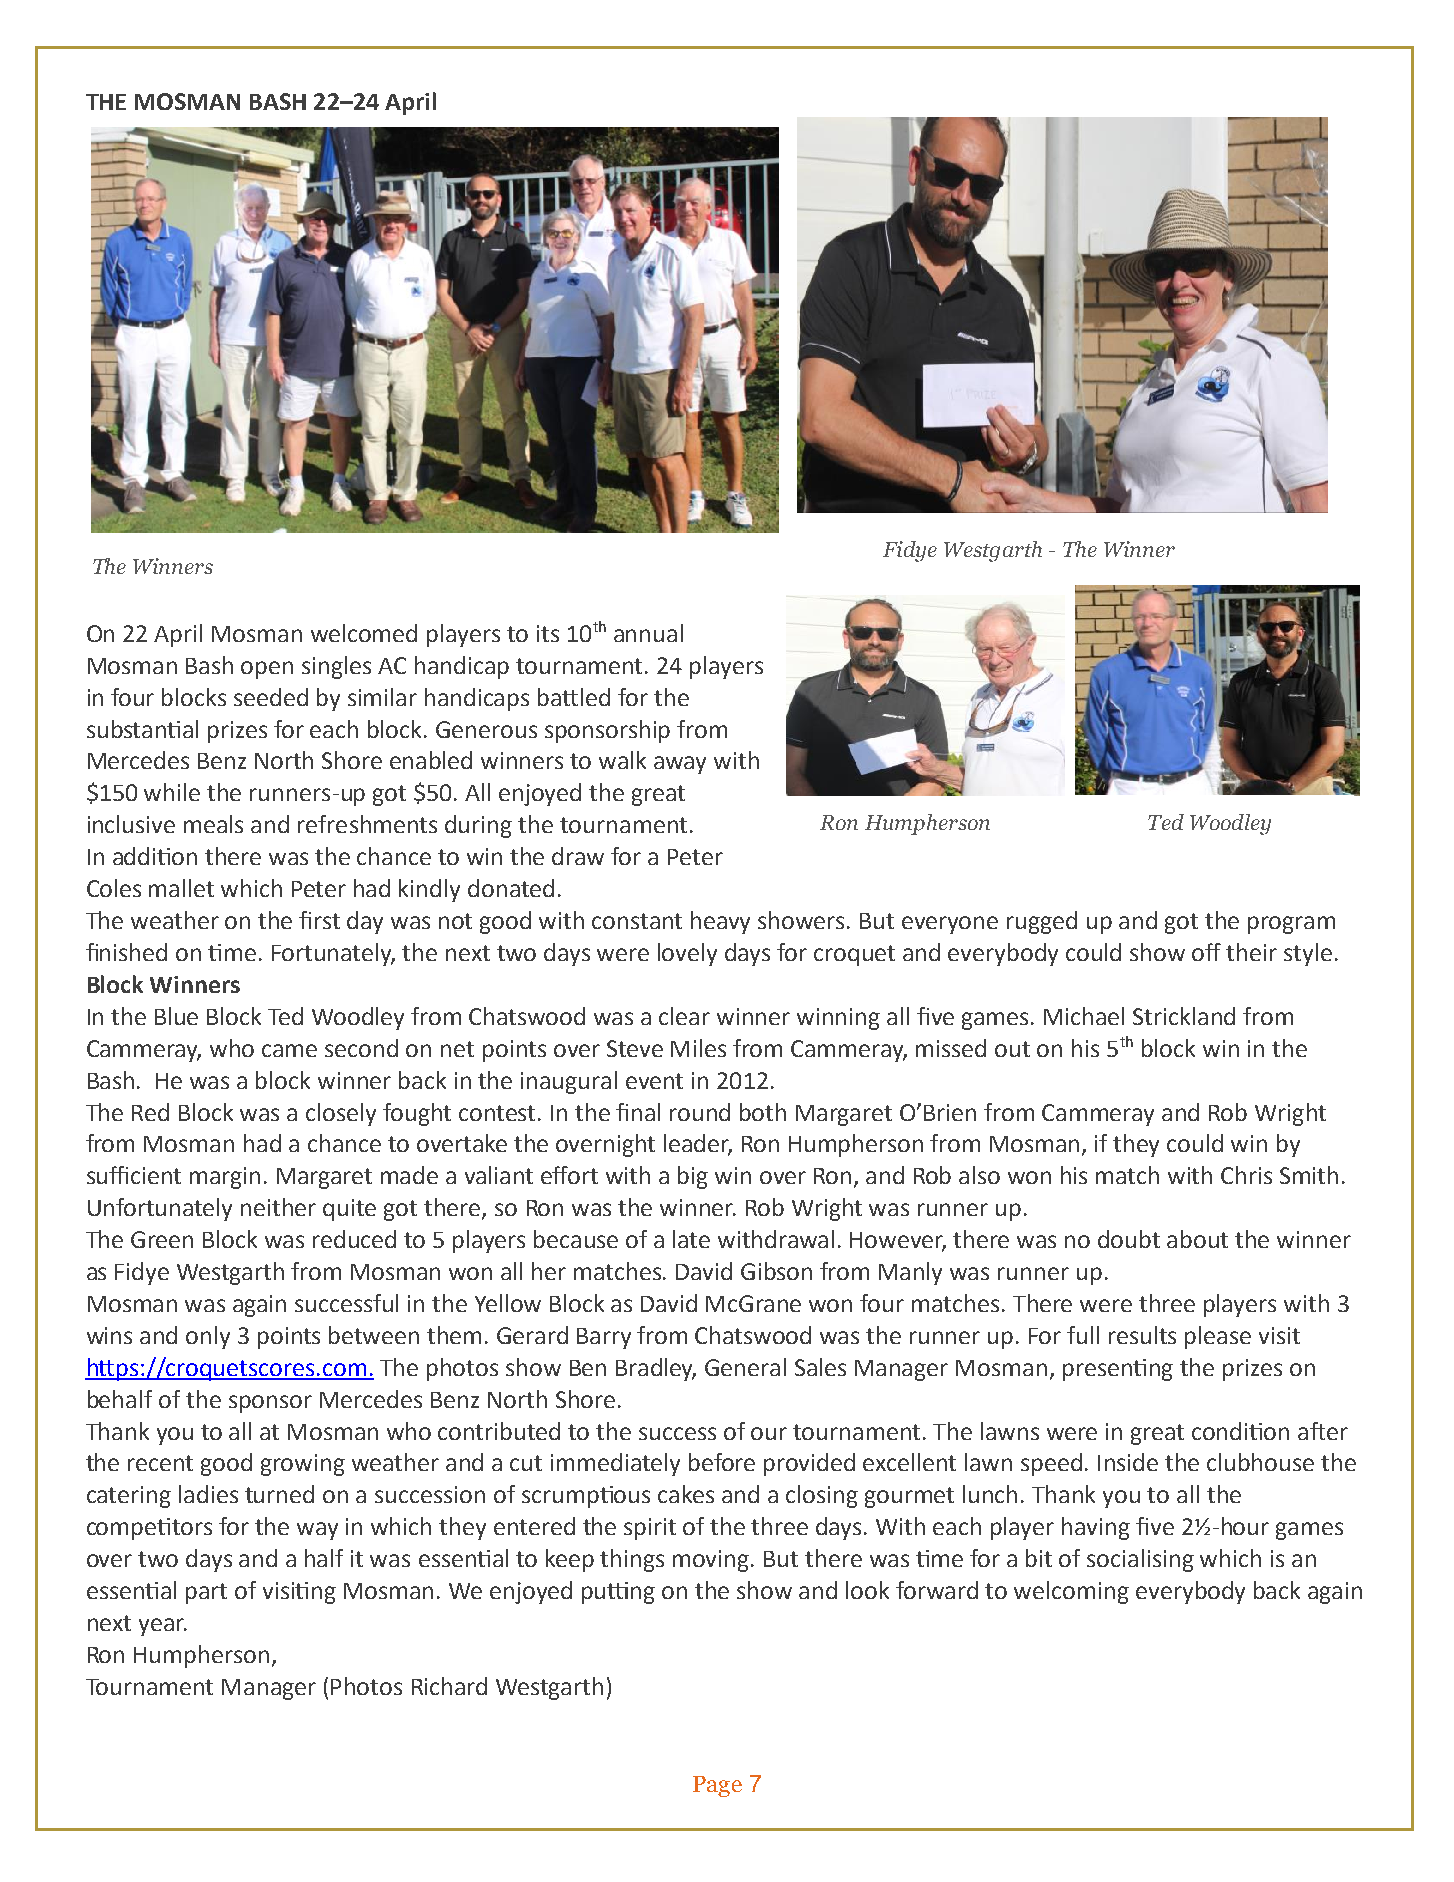 This screenshot has width=1454, height=1882. I want to click on clear, so click(684, 1016).
